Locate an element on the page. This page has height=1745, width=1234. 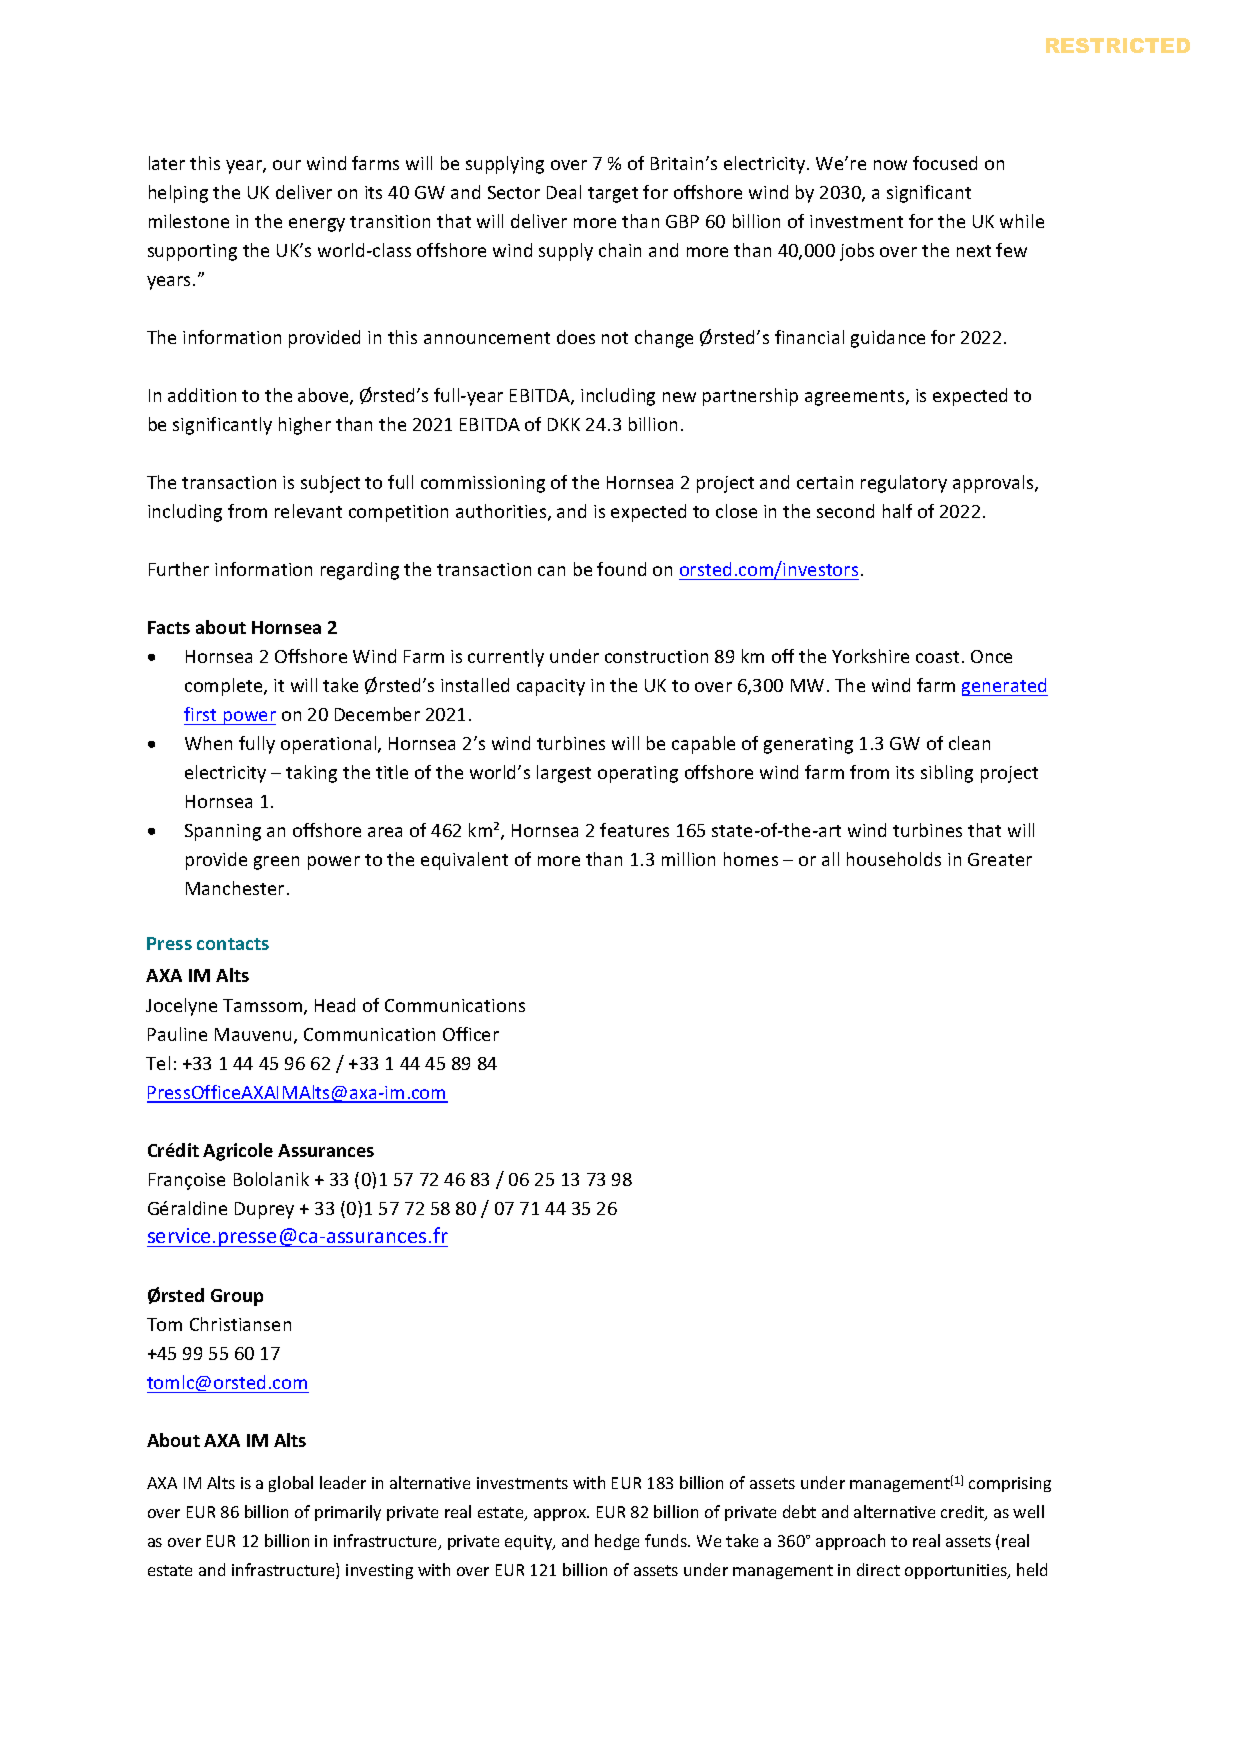
focused is located at coordinates (945, 163).
